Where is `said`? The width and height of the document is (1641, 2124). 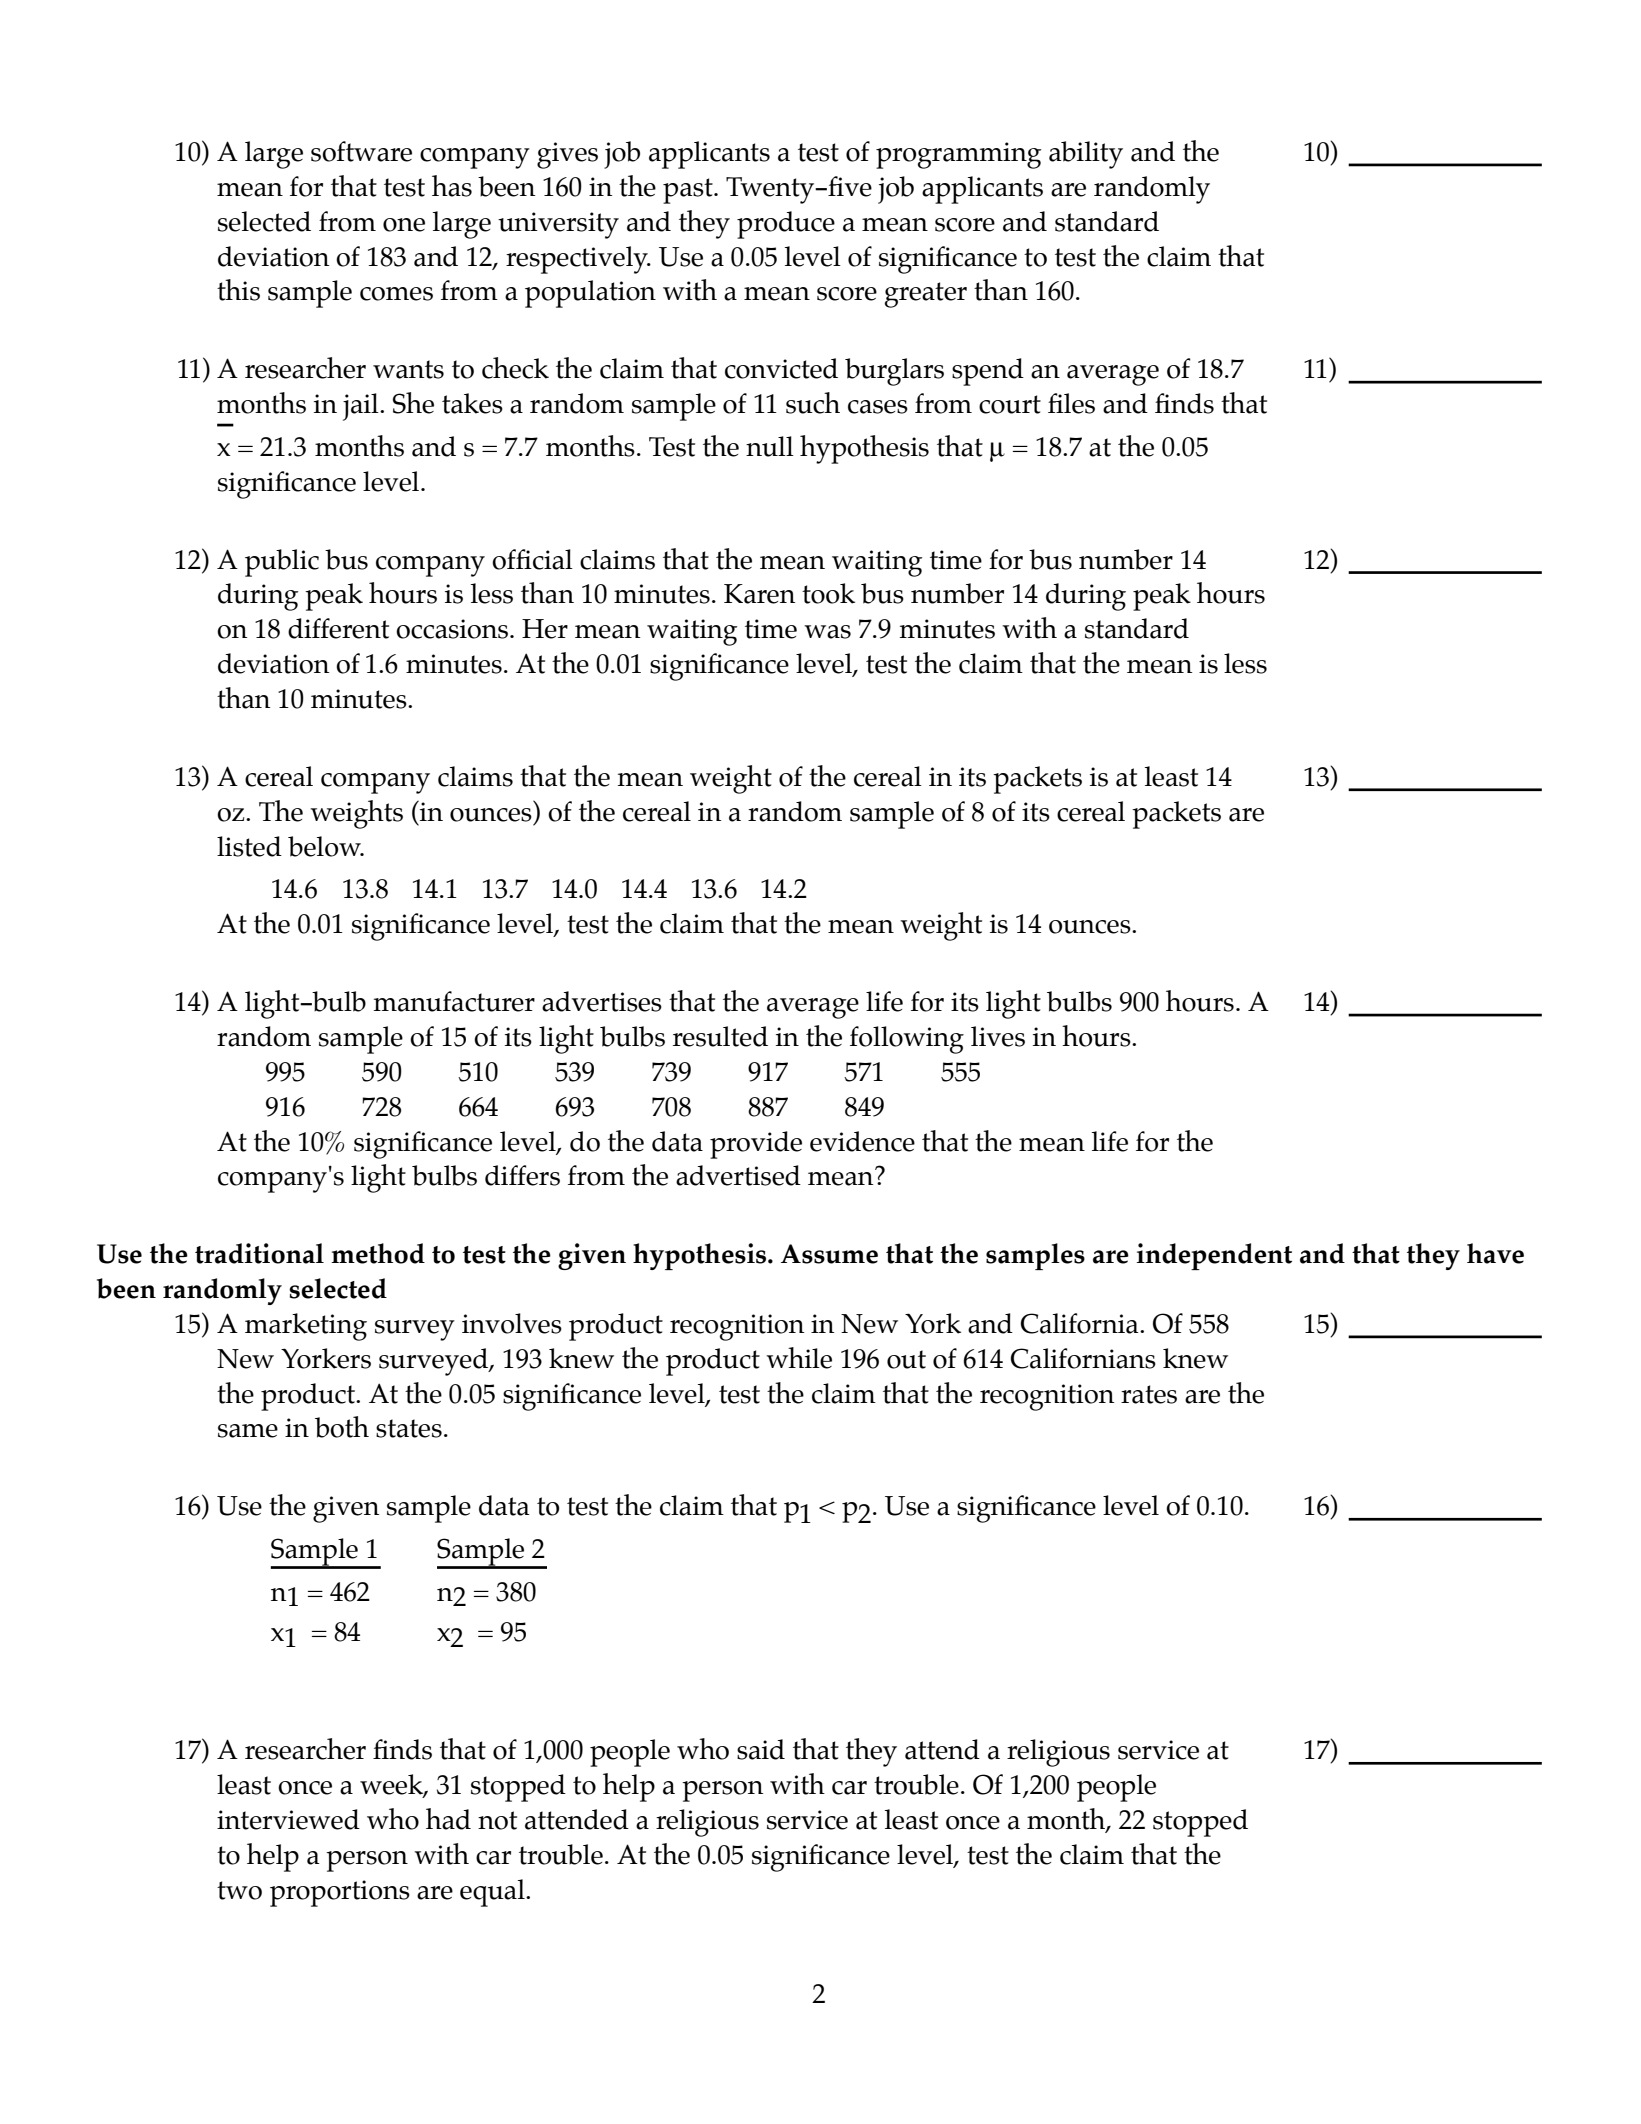 said is located at coordinates (761, 1749).
